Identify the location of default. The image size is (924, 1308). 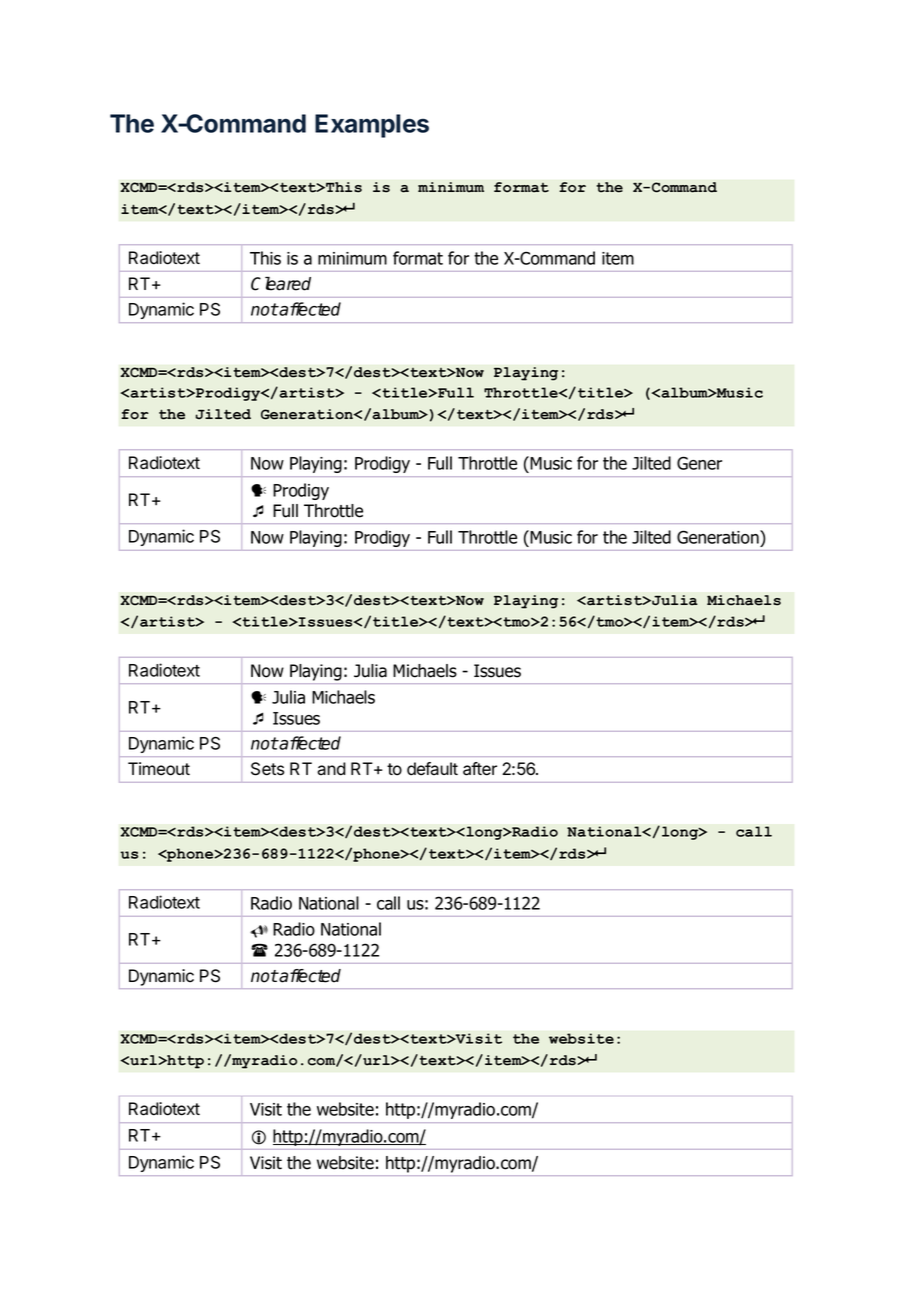
(432, 769).
